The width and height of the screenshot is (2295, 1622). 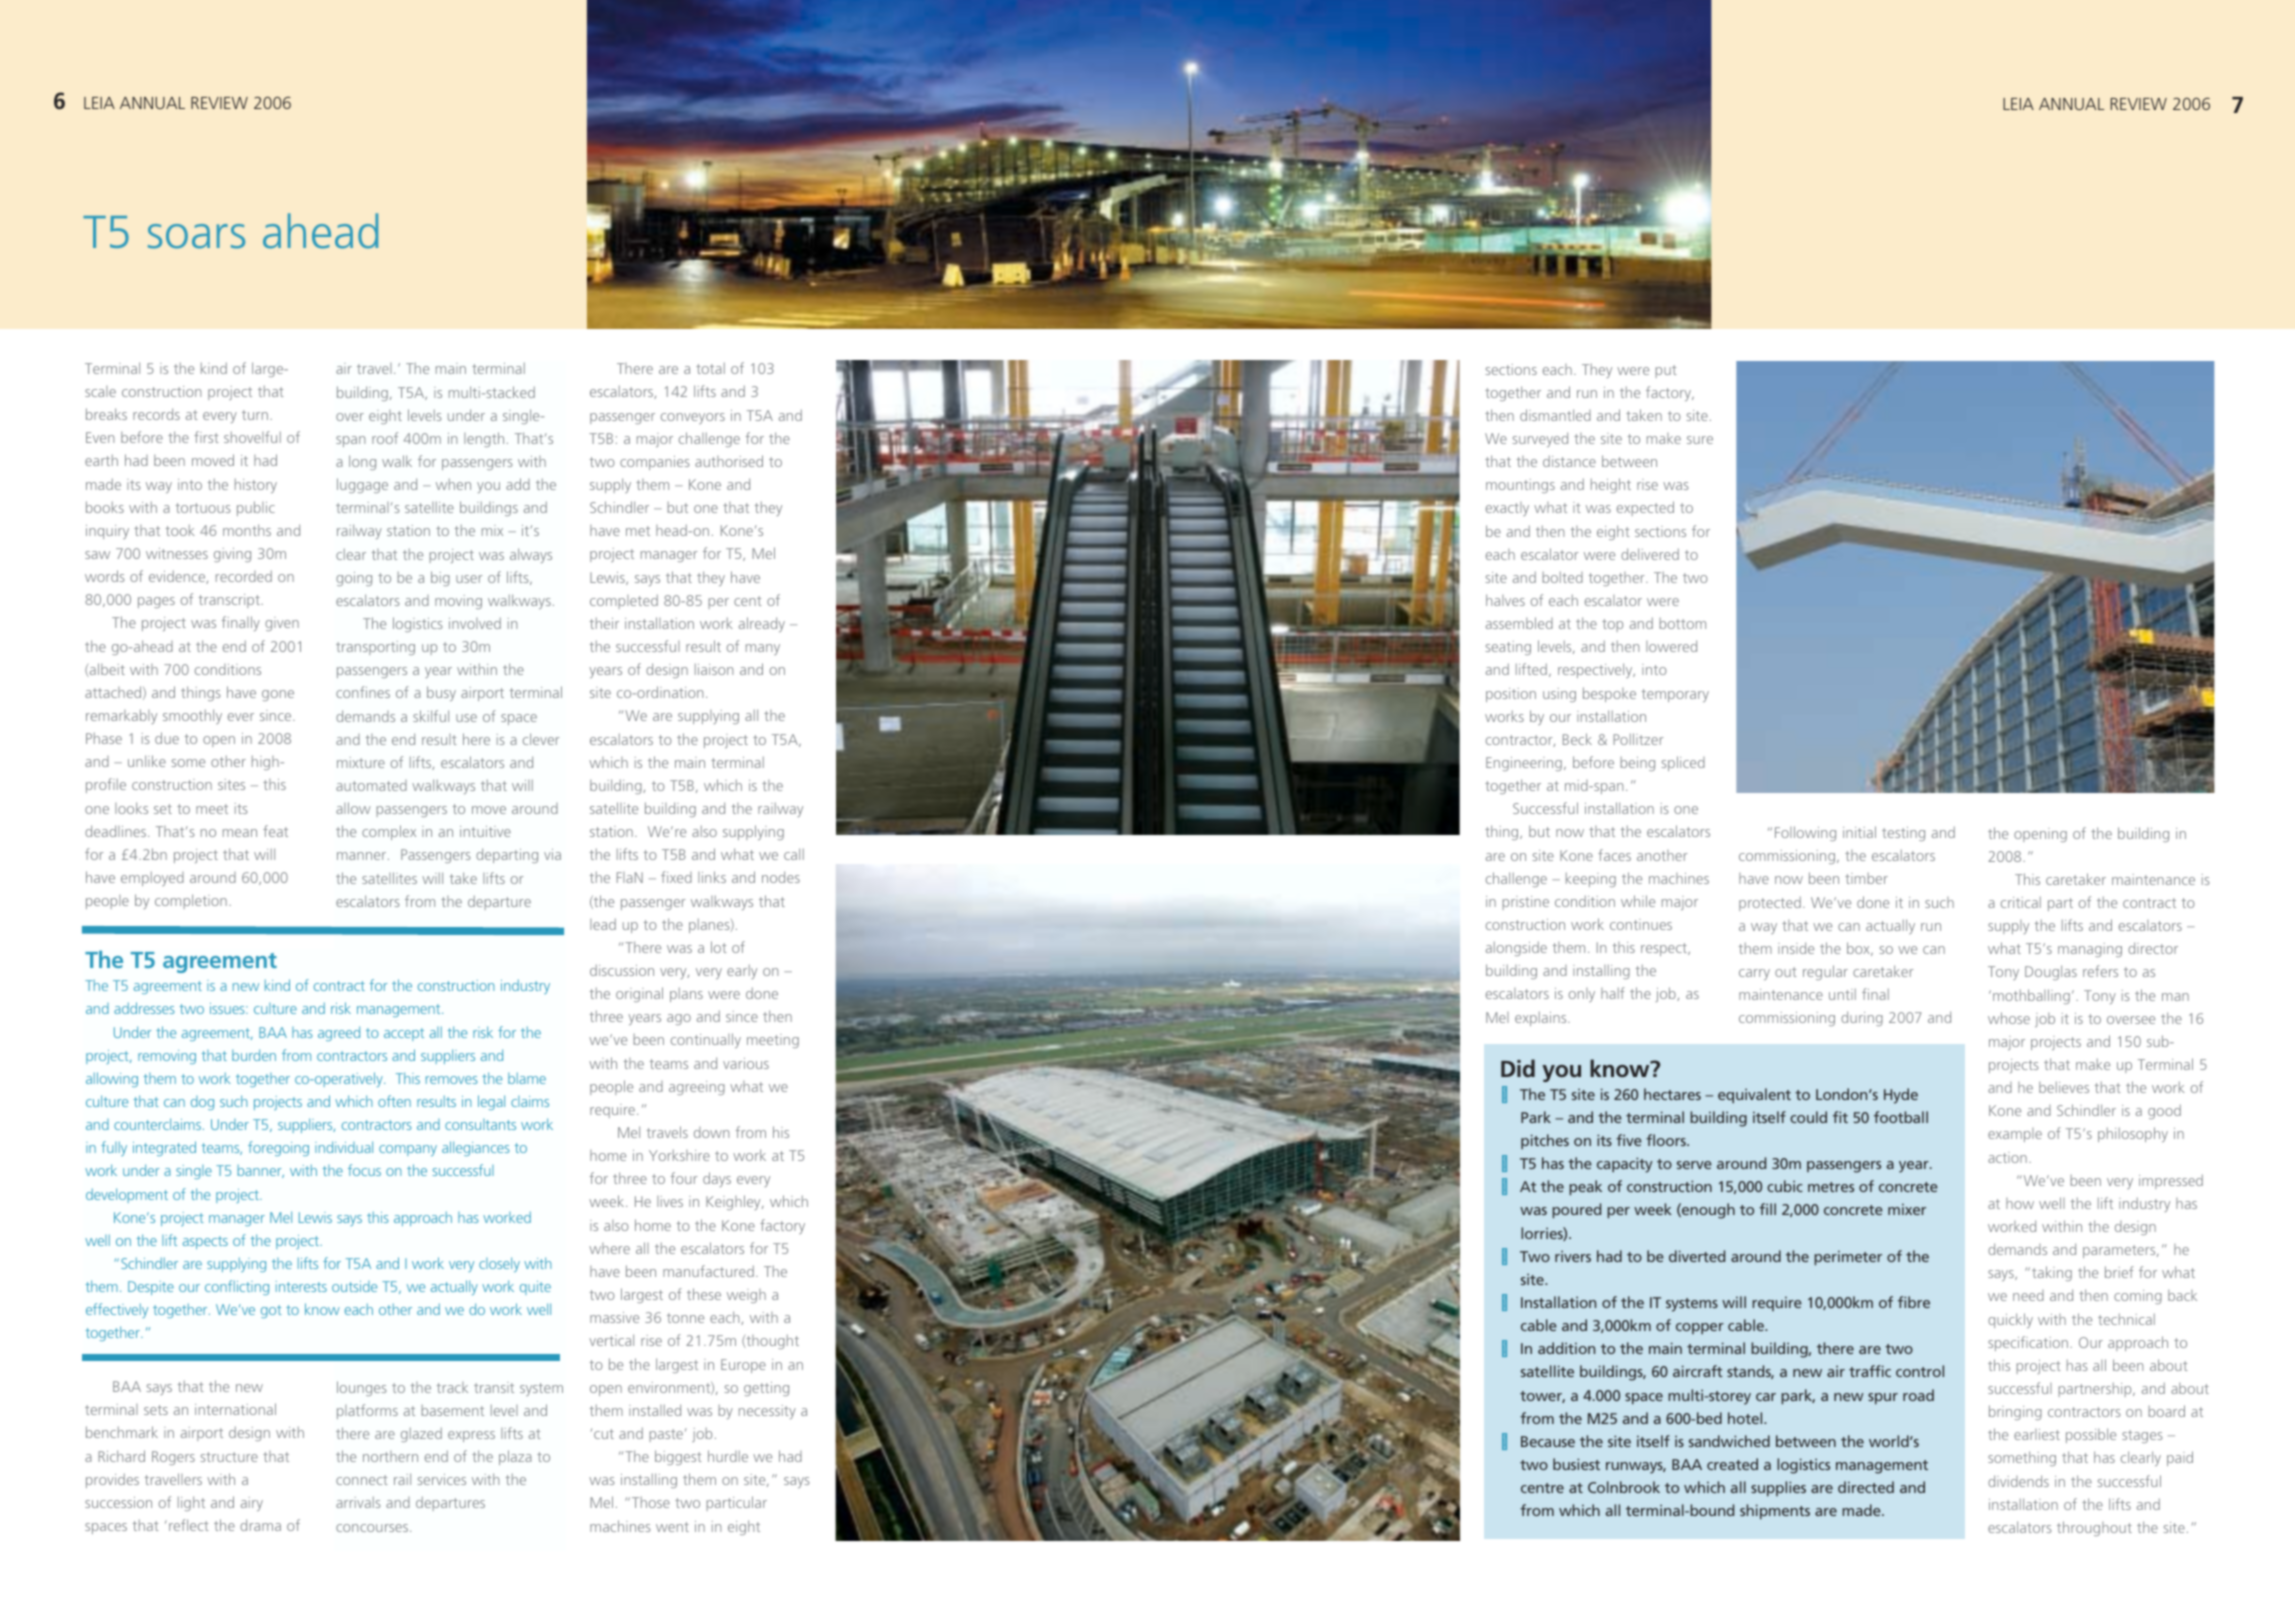 I want to click on manner, so click(x=363, y=856).
